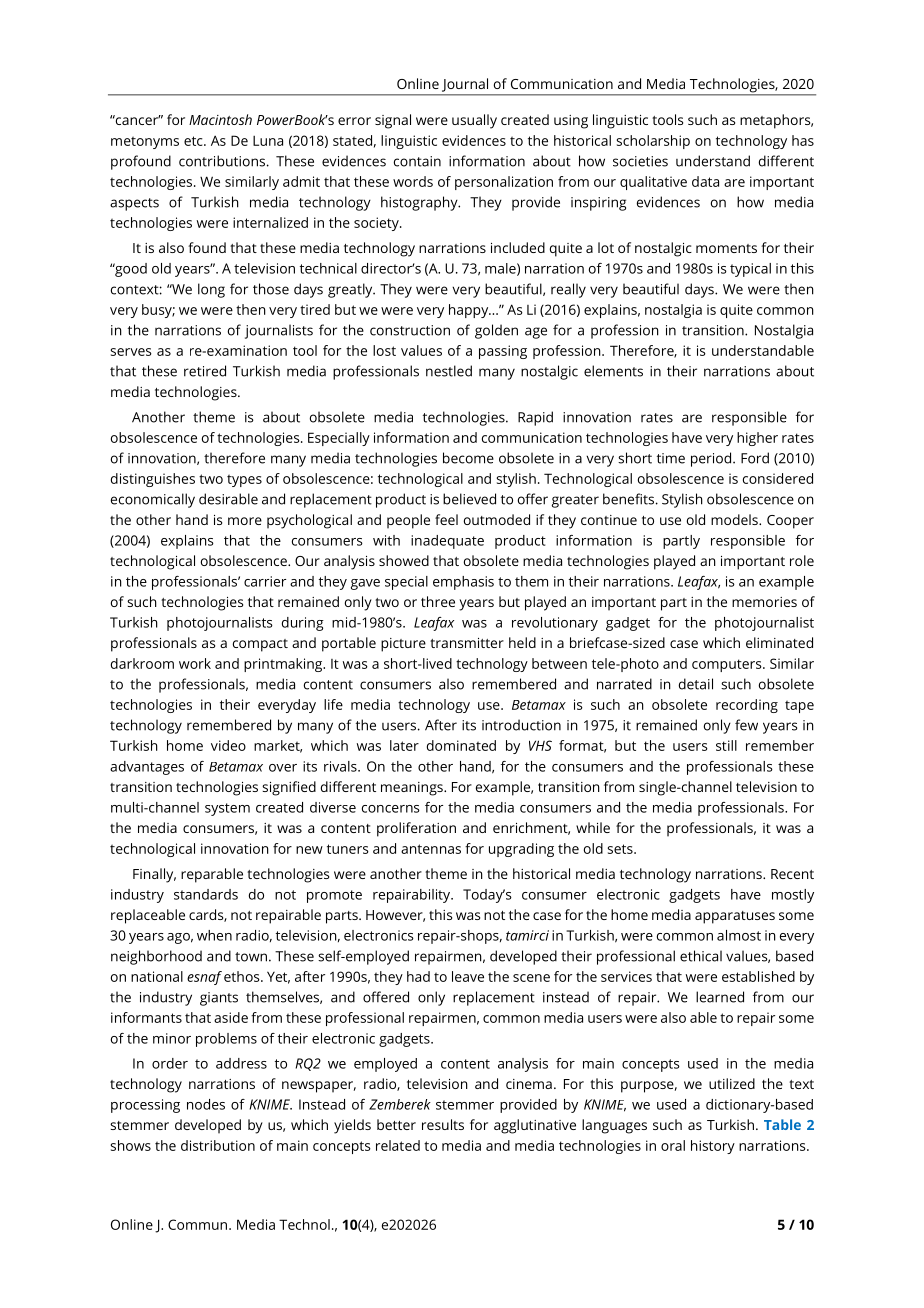  Describe the element at coordinates (467, 643) in the screenshot. I see `transmitter` at that location.
